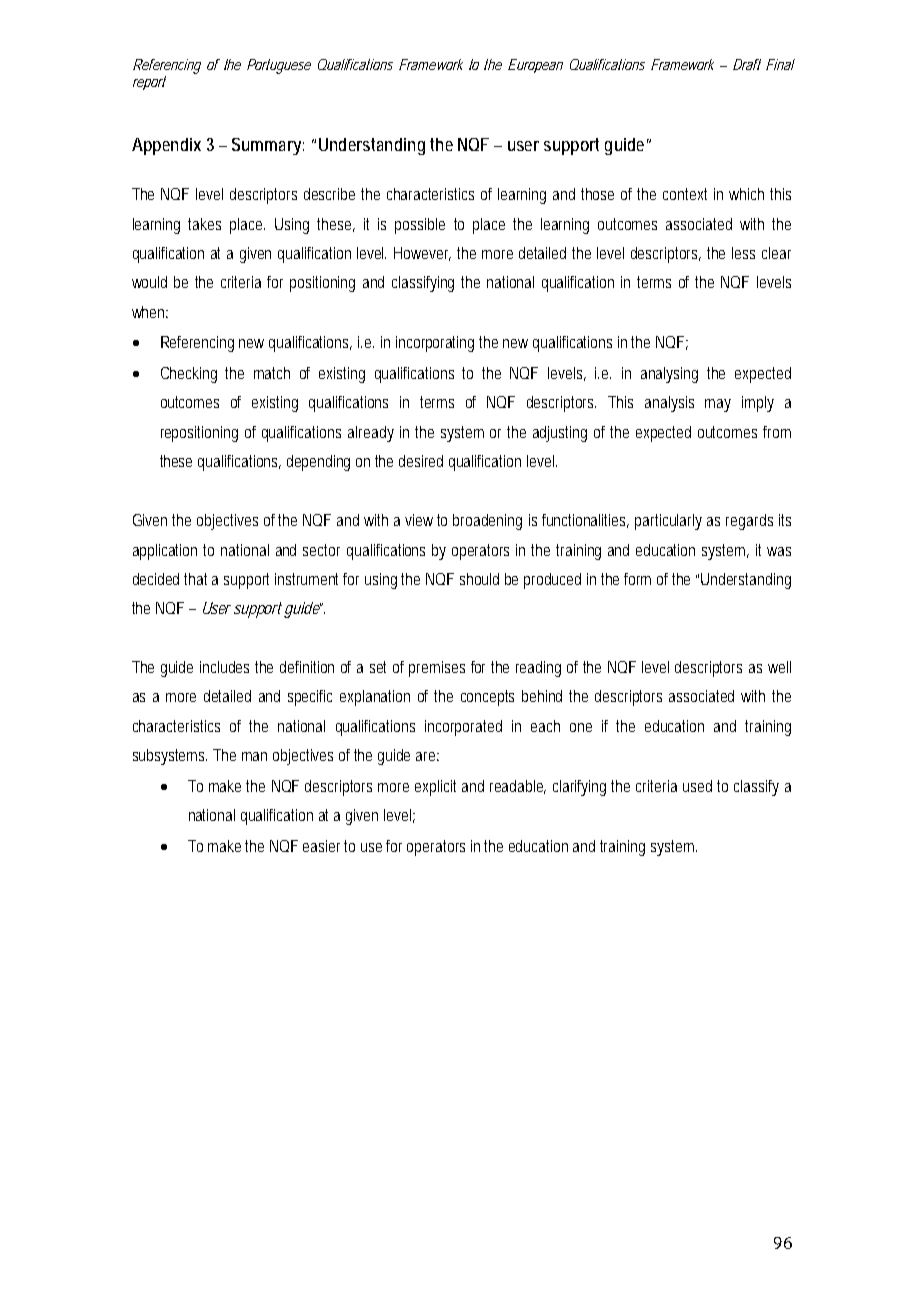 The height and width of the screenshot is (1308, 924). I want to click on easier, so click(324, 846).
